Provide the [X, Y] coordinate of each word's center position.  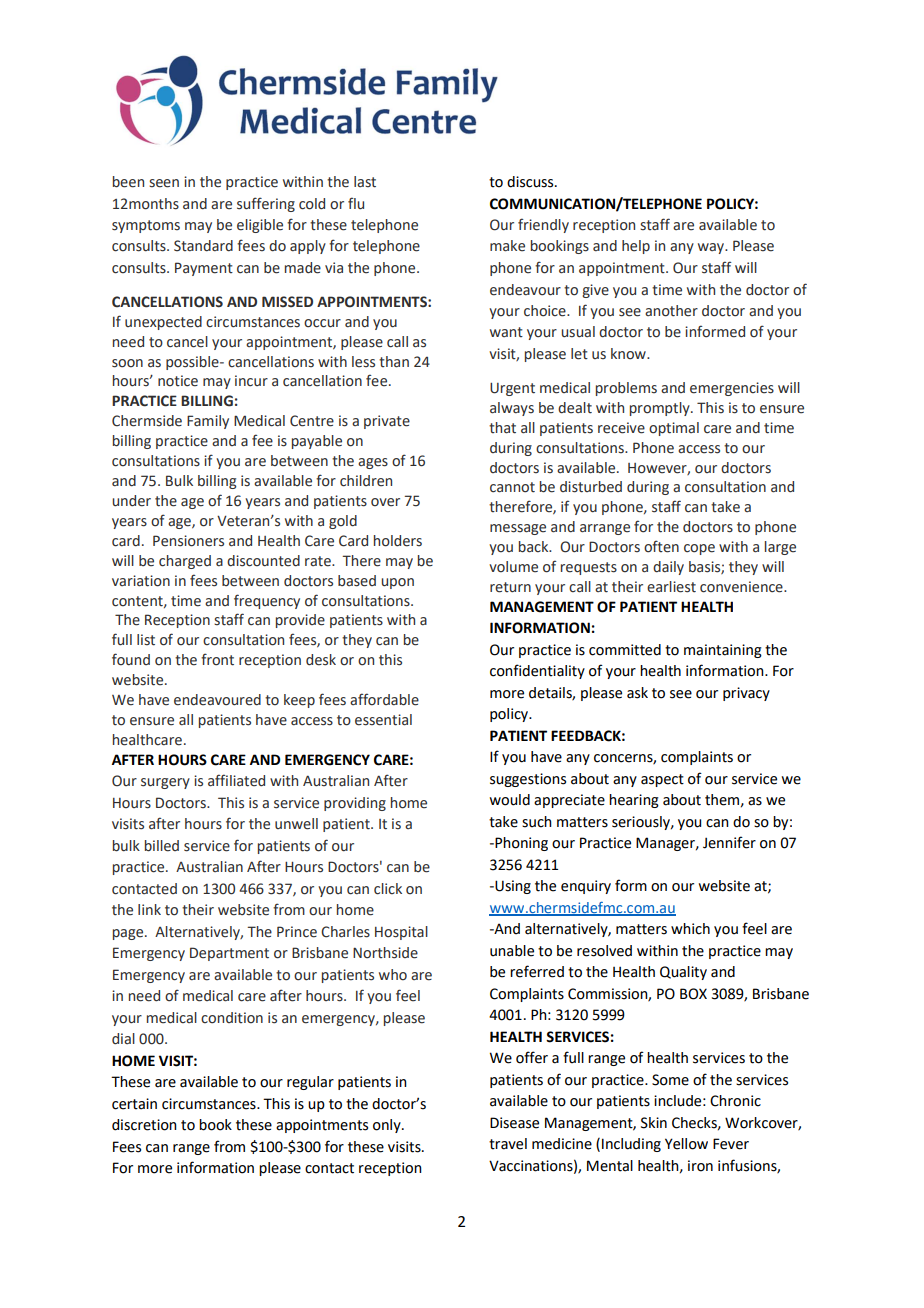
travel [508, 1144]
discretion [144, 1125]
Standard [203, 246]
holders [398, 541]
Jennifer [729, 842]
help [636, 247]
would [510, 800]
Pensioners [188, 541]
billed [162, 846]
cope [699, 549]
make [507, 246]
